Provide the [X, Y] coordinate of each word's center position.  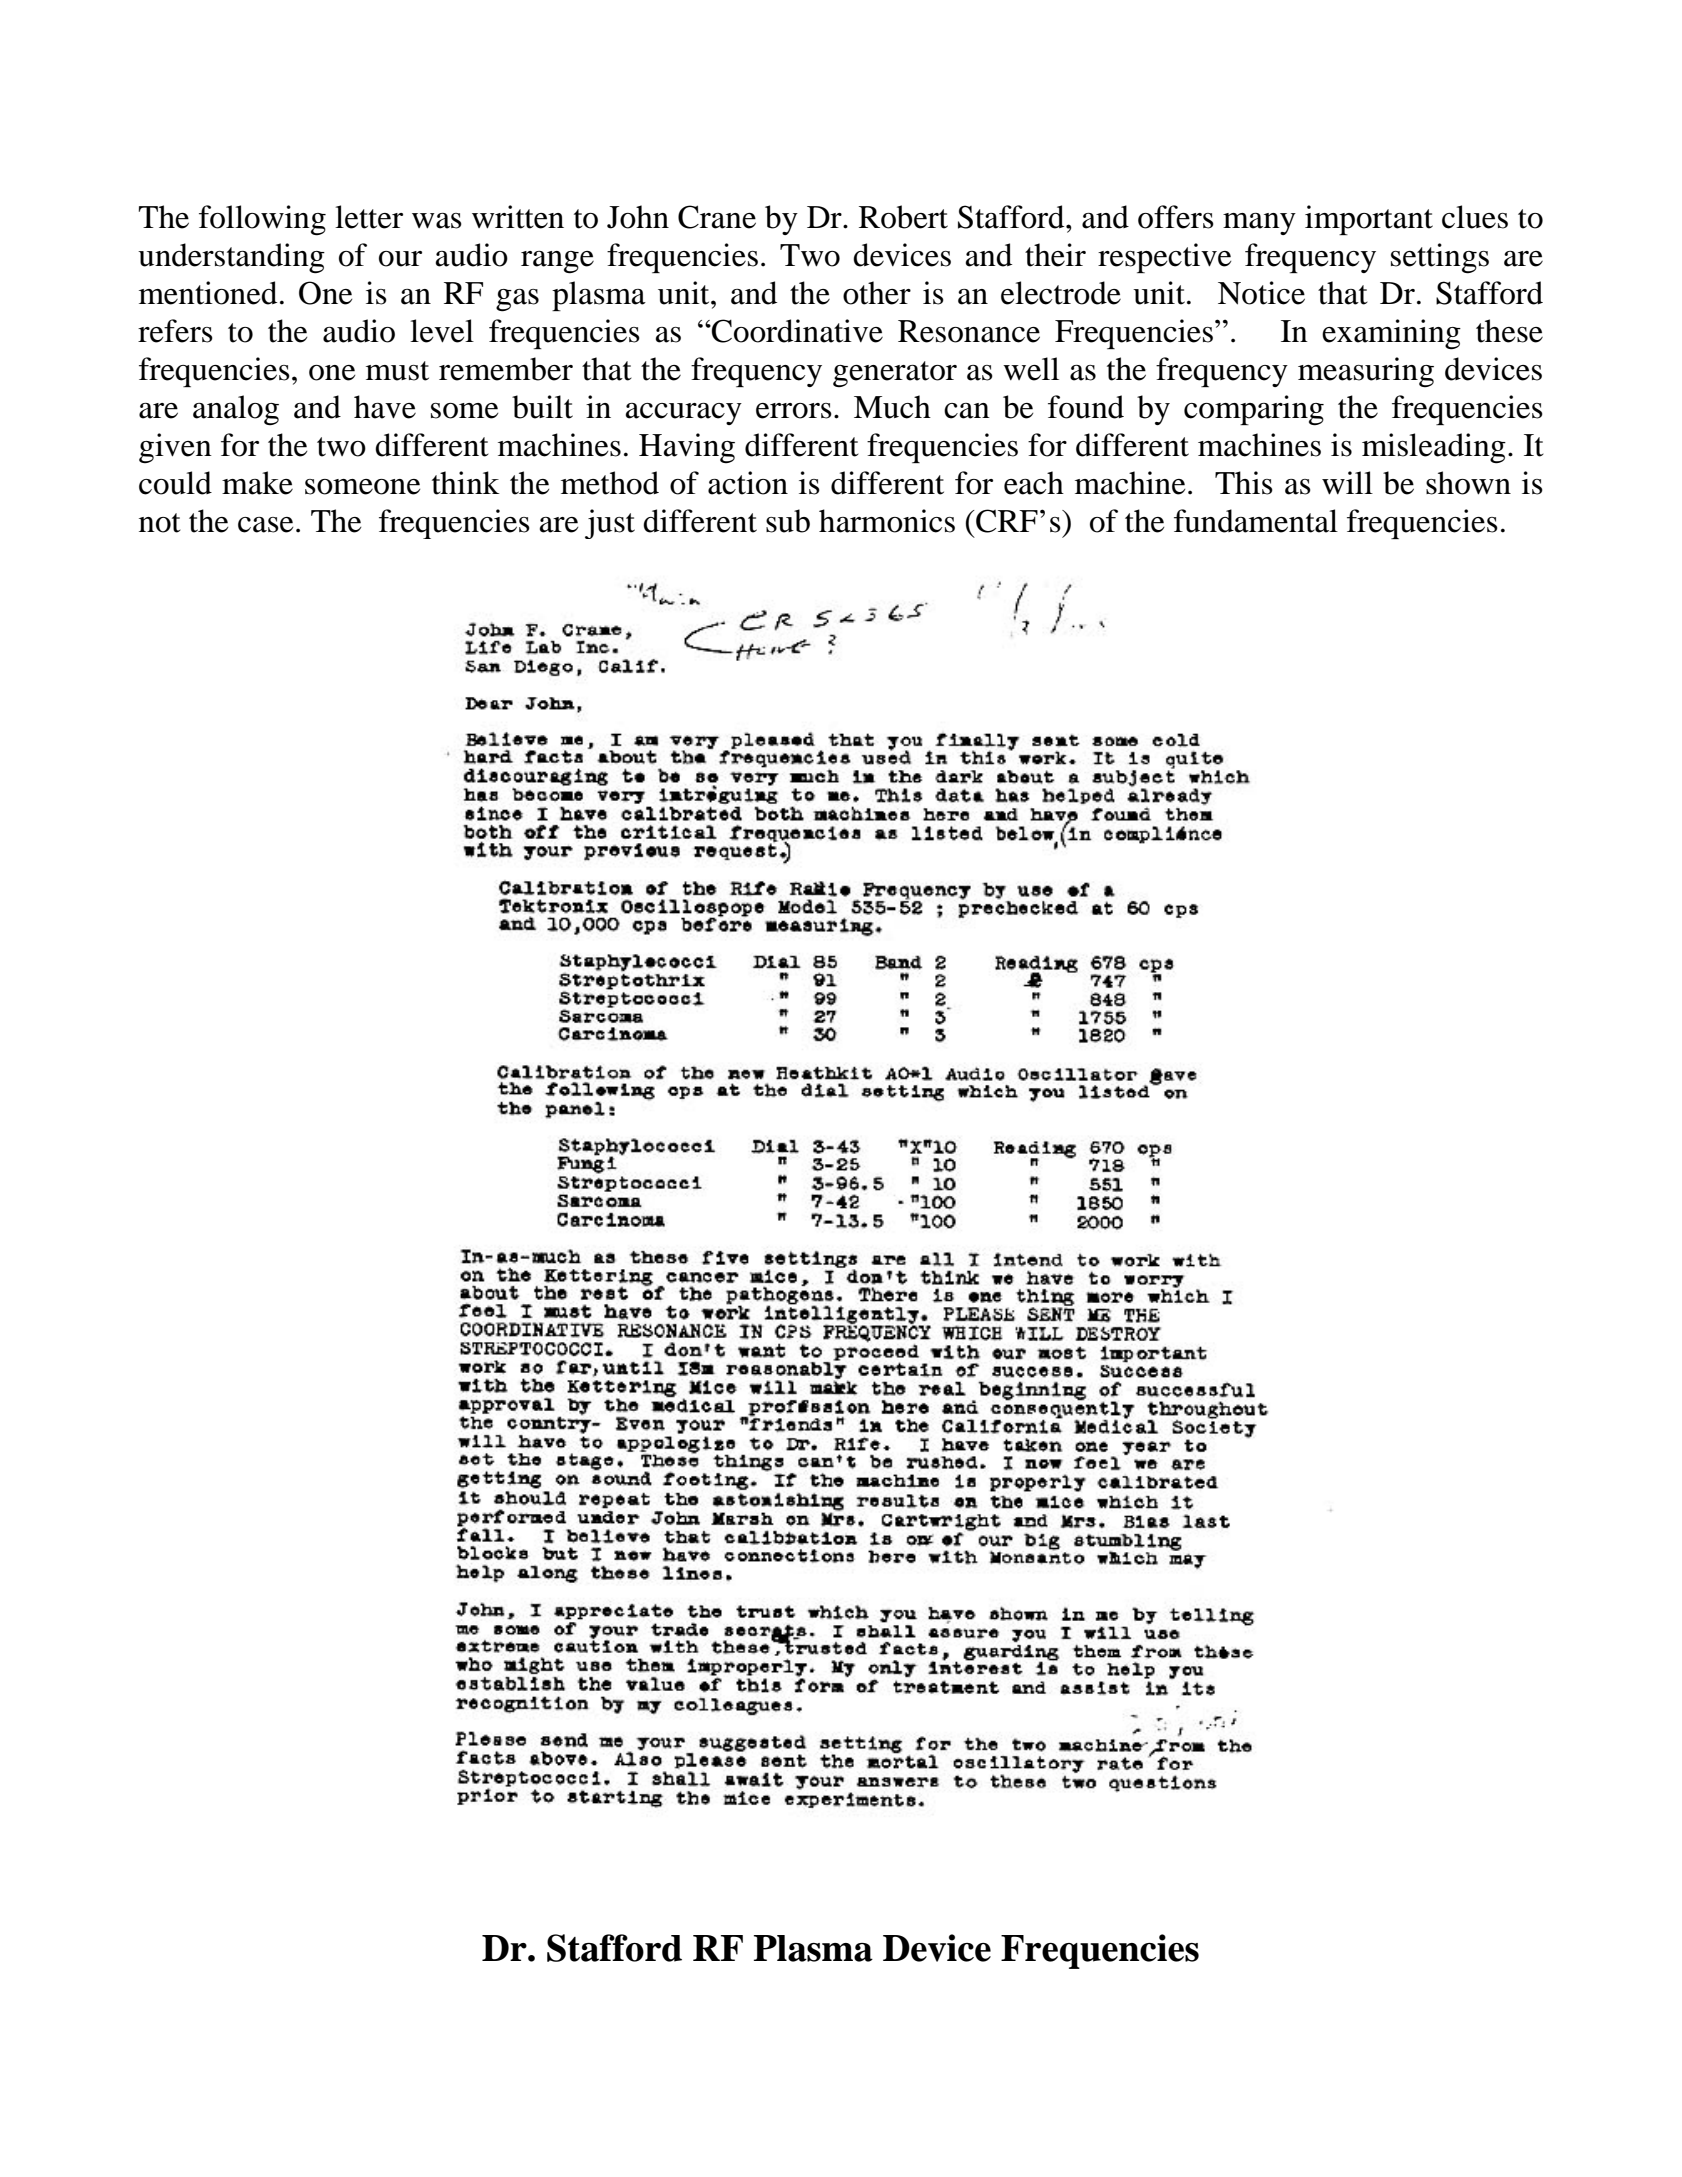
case [265, 525]
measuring [1366, 372]
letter [369, 217]
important [1369, 220]
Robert [903, 217]
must [397, 371]
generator [895, 374]
